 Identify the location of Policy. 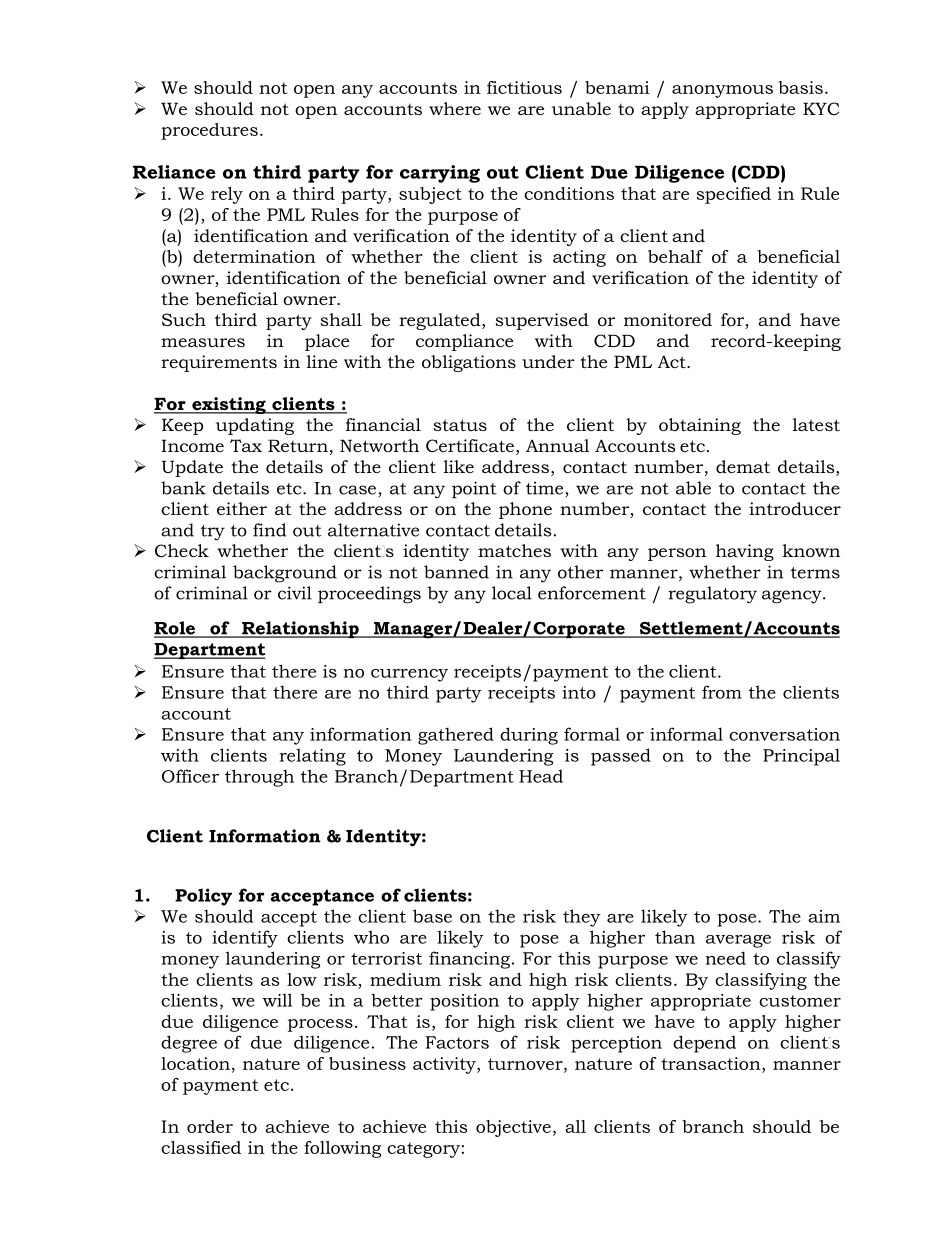
(203, 897).
